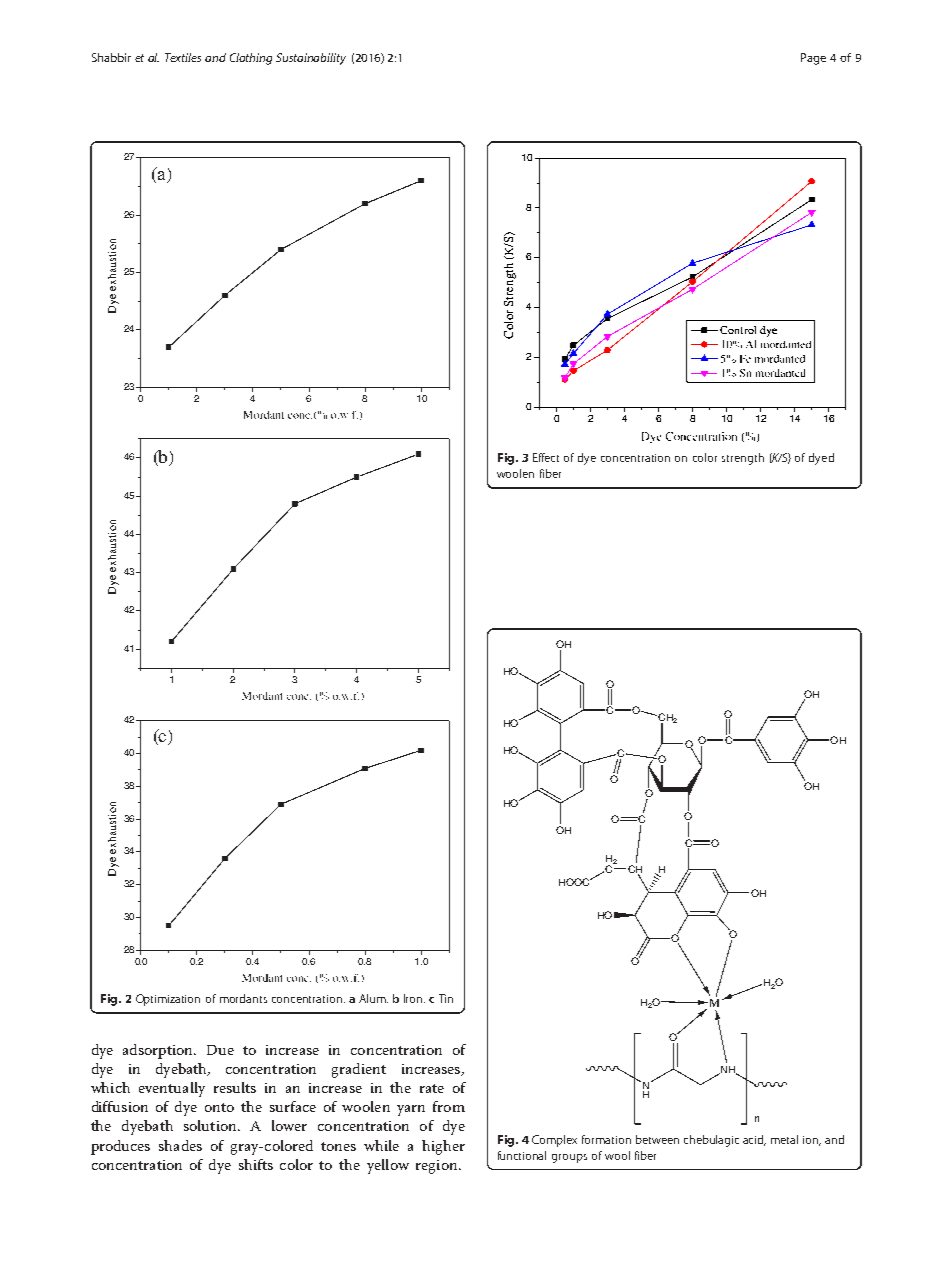  Describe the element at coordinates (546, 457) in the screenshot. I see `Effect` at that location.
